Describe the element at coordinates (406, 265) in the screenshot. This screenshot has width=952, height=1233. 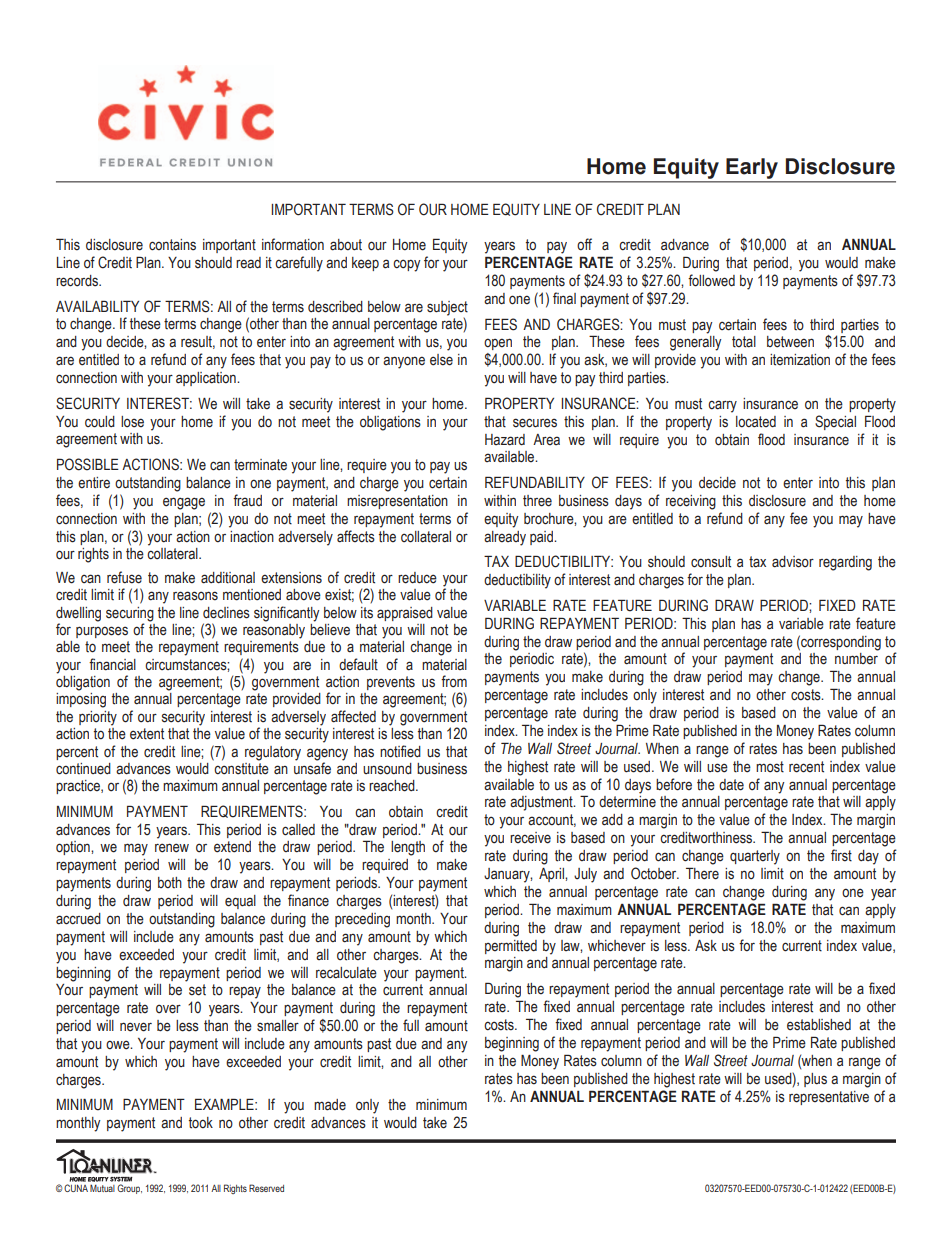
I see `copy` at that location.
